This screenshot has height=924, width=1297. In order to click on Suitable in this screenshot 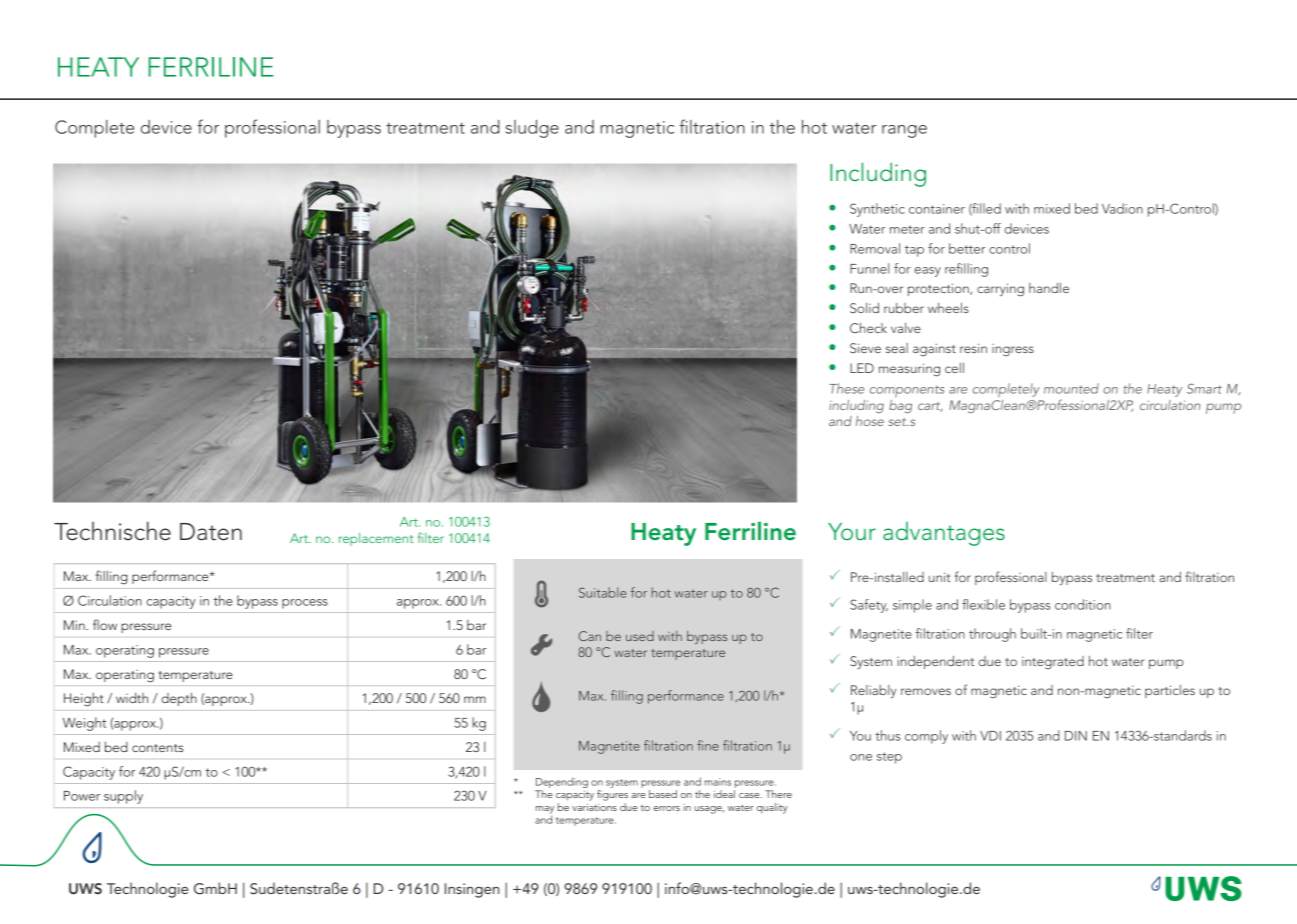, I will do `click(602, 592)`.
